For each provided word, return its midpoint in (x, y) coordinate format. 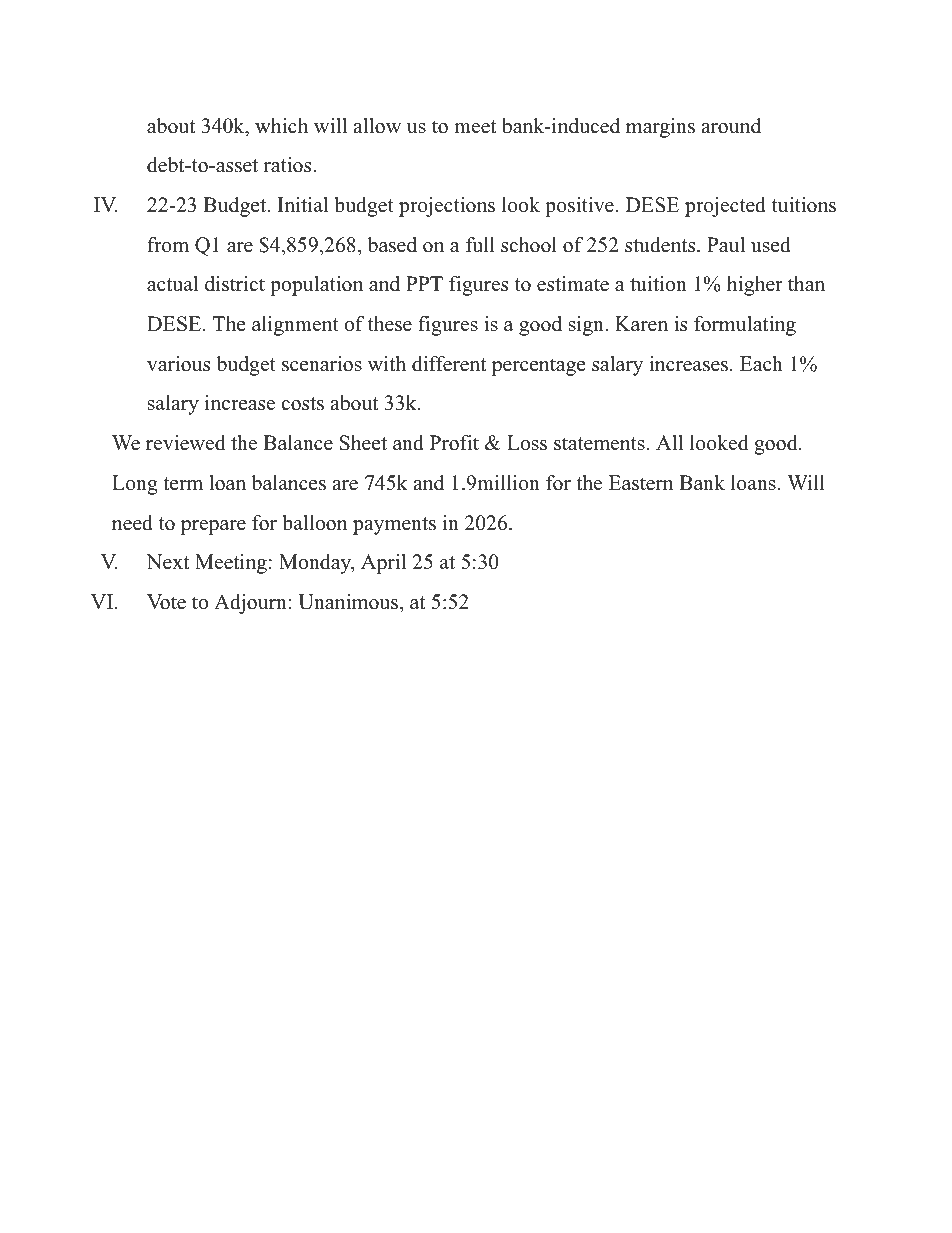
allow (377, 126)
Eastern (641, 483)
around (731, 126)
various (178, 364)
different (449, 364)
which (281, 126)
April (383, 564)
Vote (166, 602)
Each (761, 364)
